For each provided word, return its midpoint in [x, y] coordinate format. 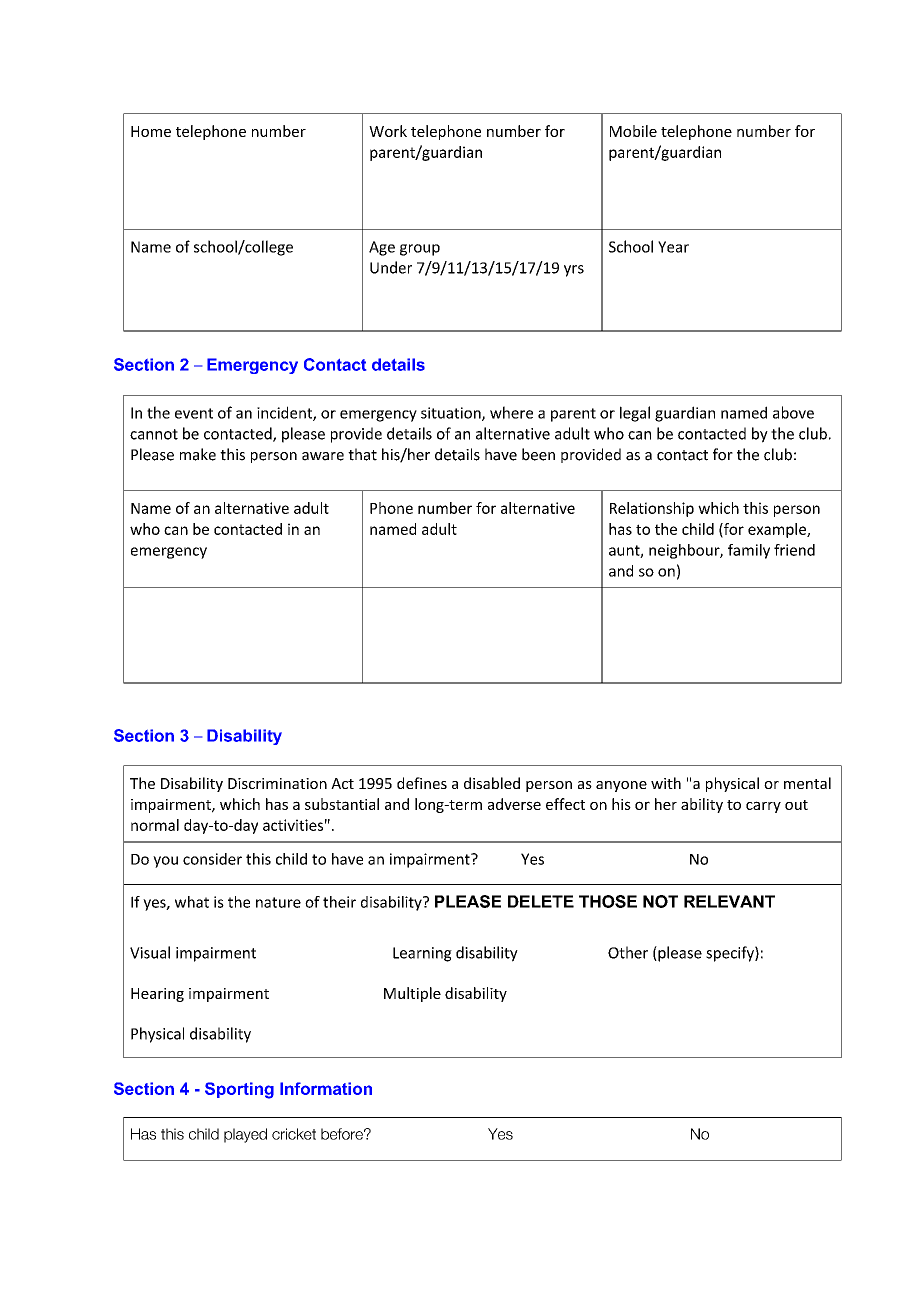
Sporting [239, 1090]
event [194, 413]
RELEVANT [729, 901]
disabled [492, 783]
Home [151, 131]
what [192, 902]
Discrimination [277, 783]
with [666, 783]
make [198, 454]
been [538, 454]
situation [452, 414]
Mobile [633, 131]
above [793, 412]
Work [388, 131]
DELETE [541, 901]
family [749, 551]
